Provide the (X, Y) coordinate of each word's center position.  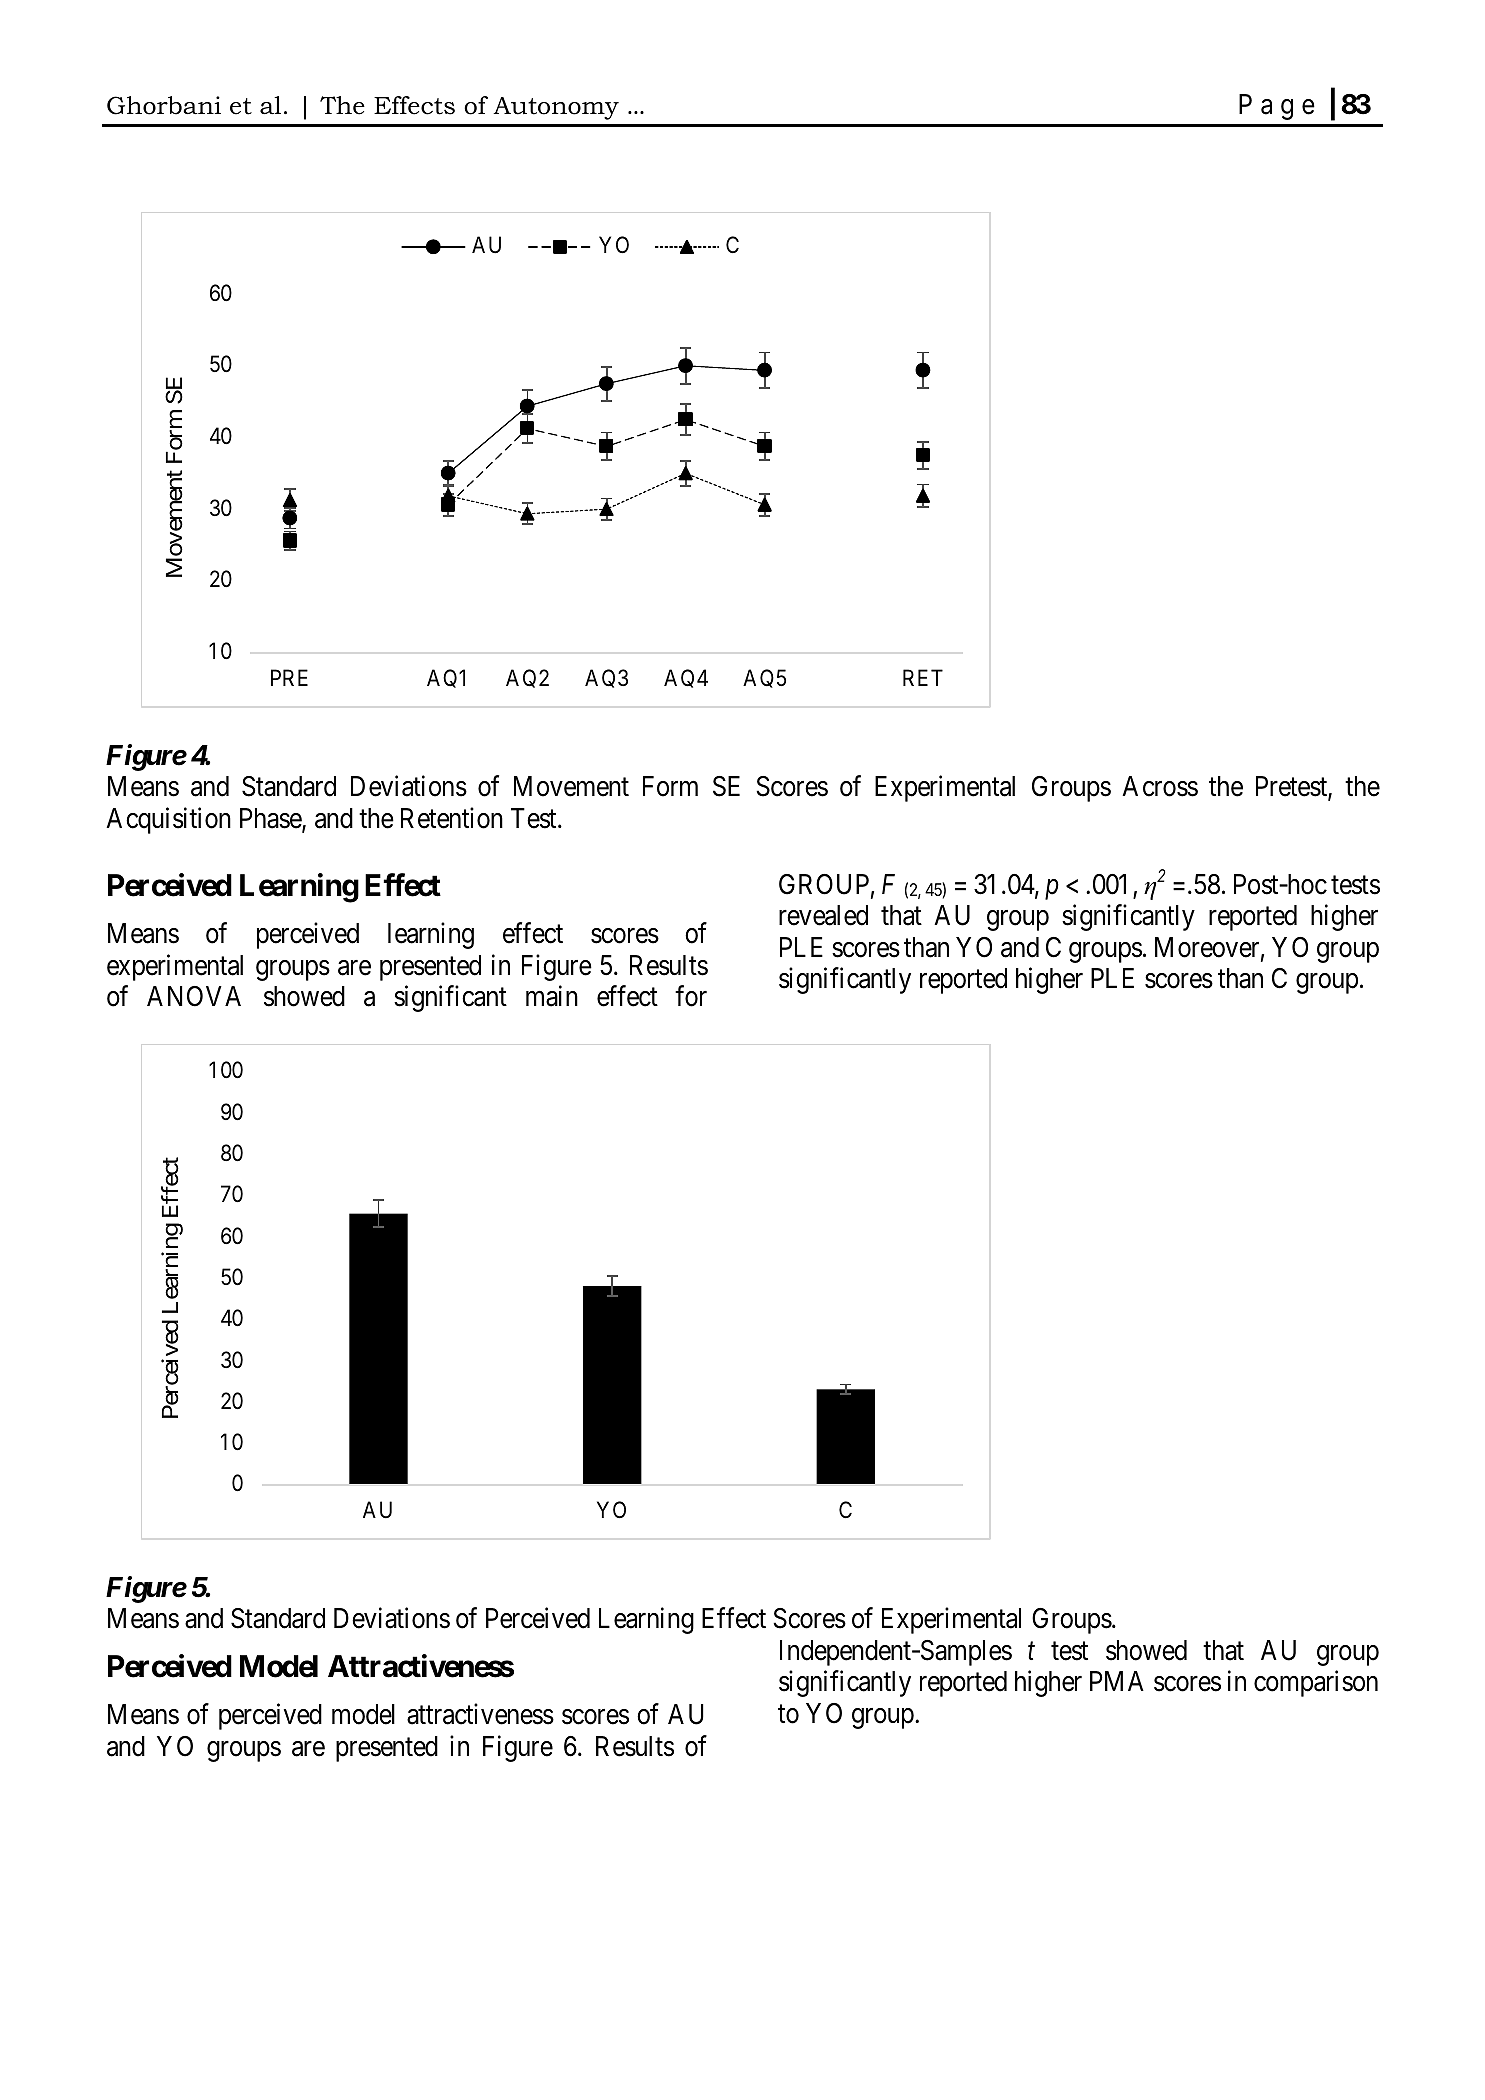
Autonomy (556, 108)
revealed (823, 915)
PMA (1117, 1681)
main (552, 996)
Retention (452, 818)
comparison (1316, 1684)
